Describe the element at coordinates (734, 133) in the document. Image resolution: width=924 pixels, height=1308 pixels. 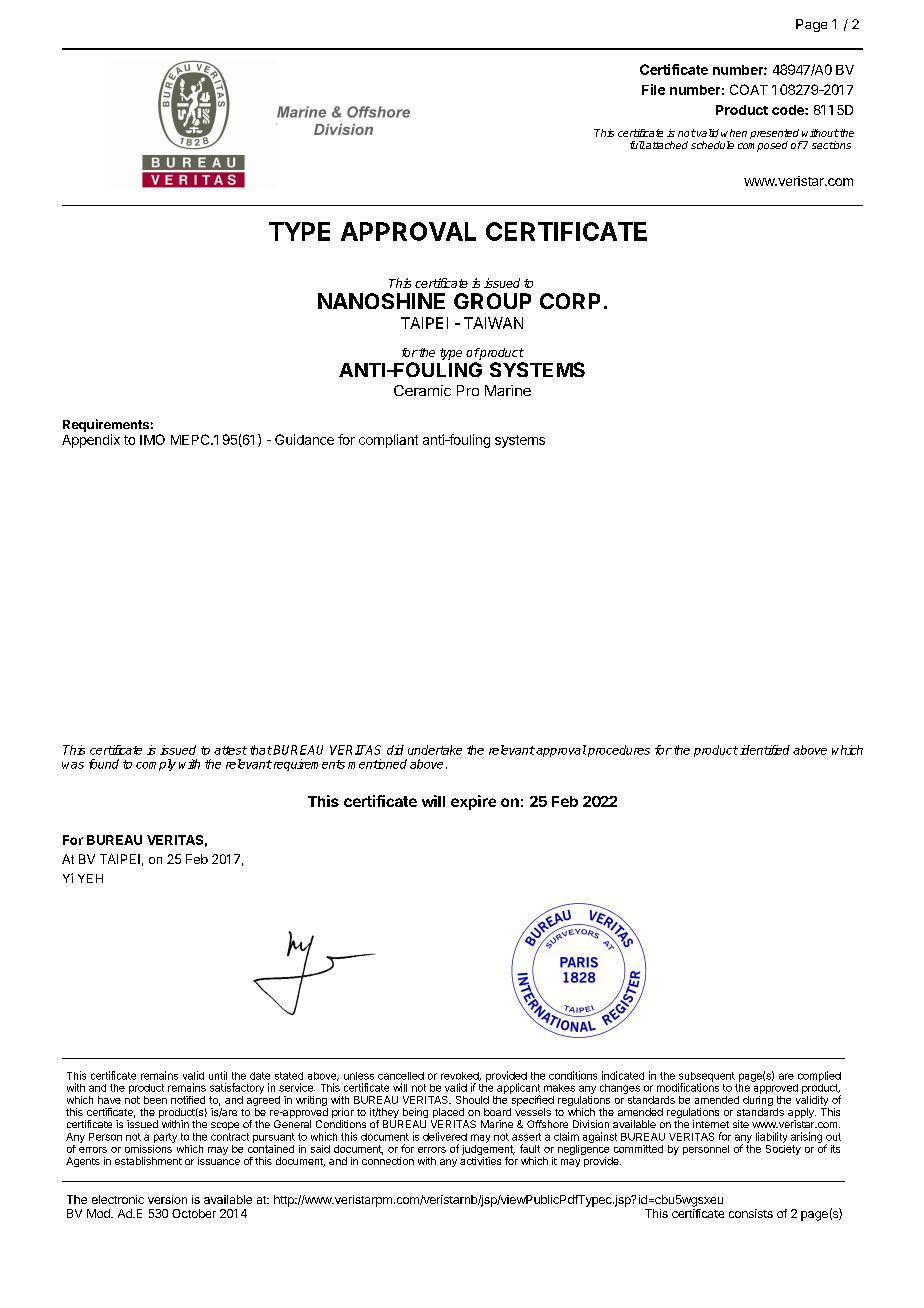
I see `when` at that location.
